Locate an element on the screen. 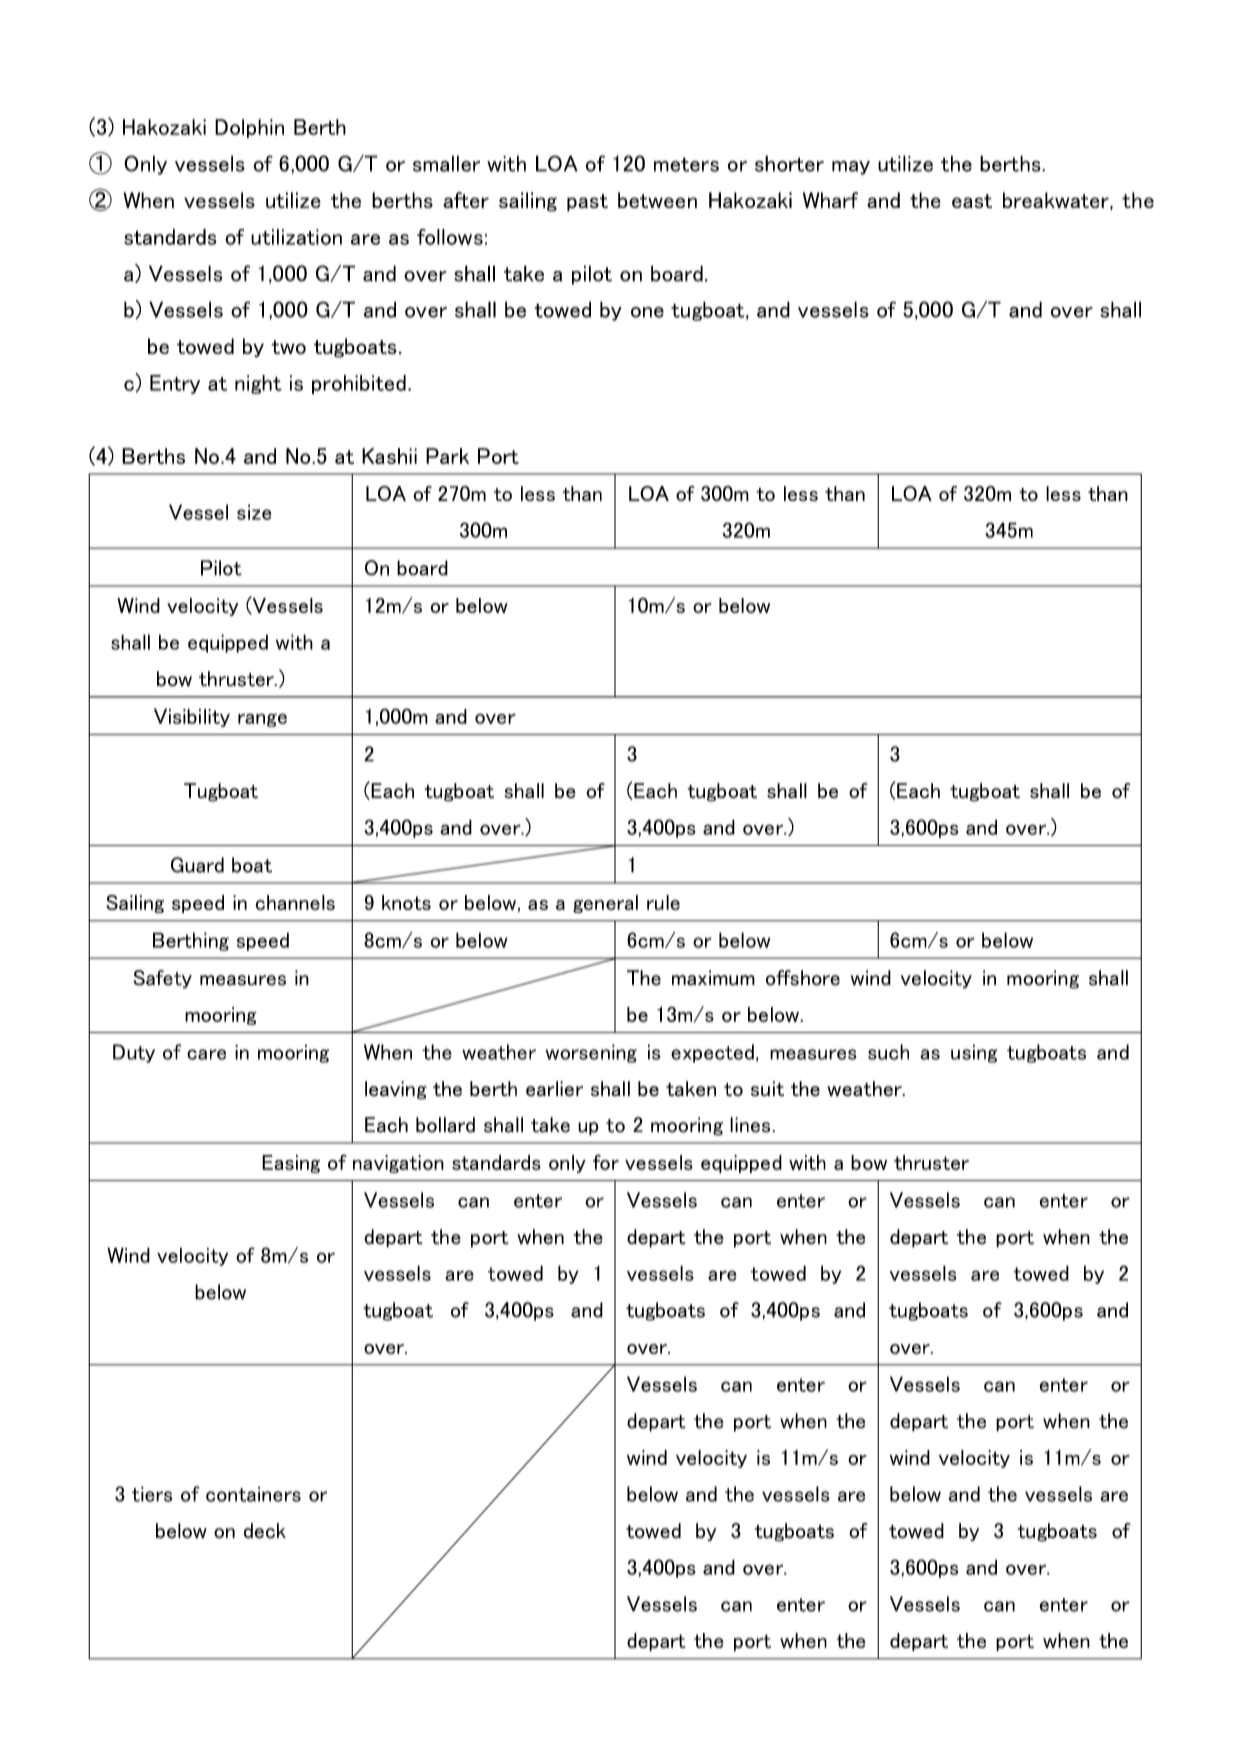 The image size is (1244, 1760). utilization is located at coordinates (296, 237).
